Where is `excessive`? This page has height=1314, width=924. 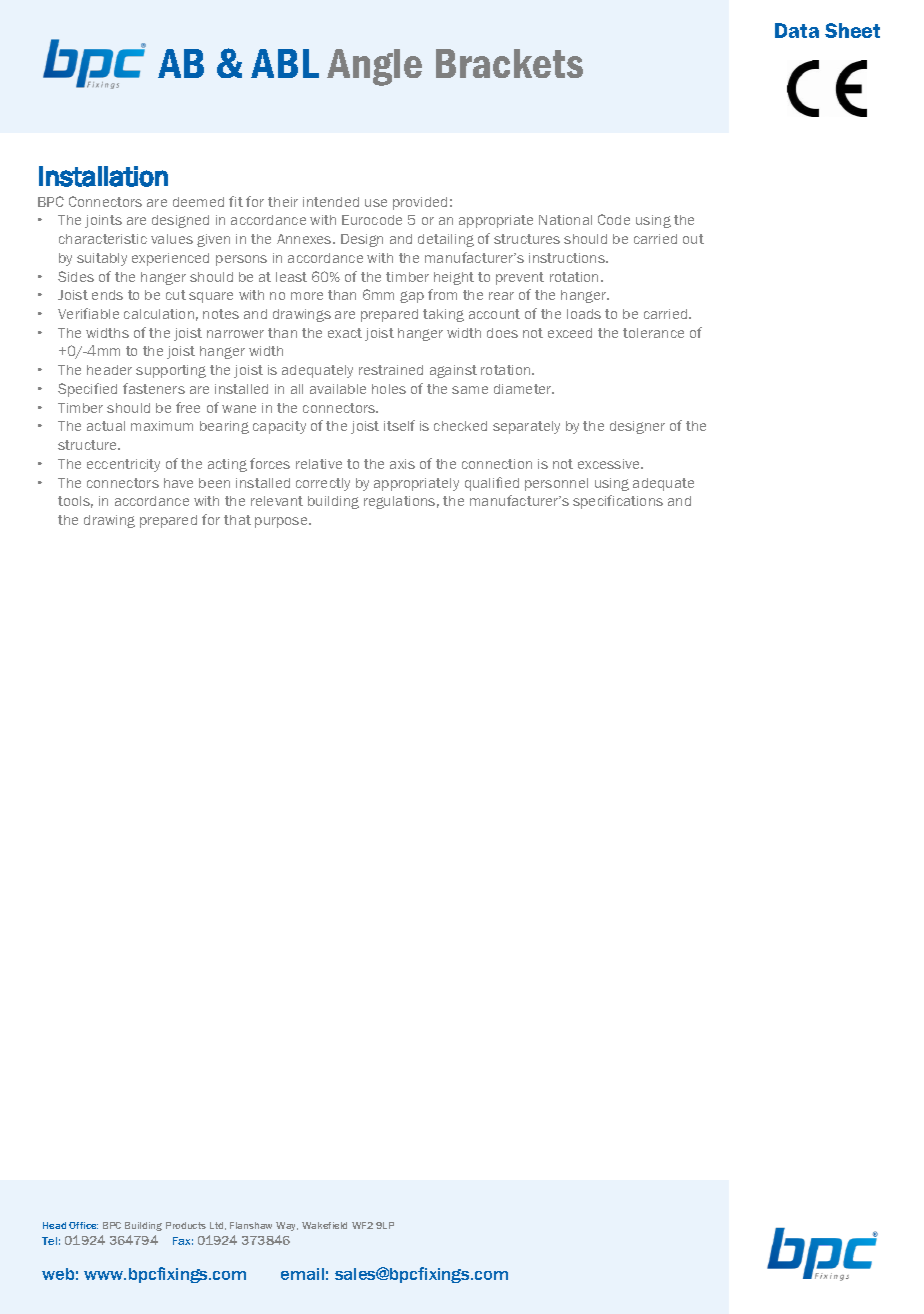 excessive is located at coordinates (610, 464).
